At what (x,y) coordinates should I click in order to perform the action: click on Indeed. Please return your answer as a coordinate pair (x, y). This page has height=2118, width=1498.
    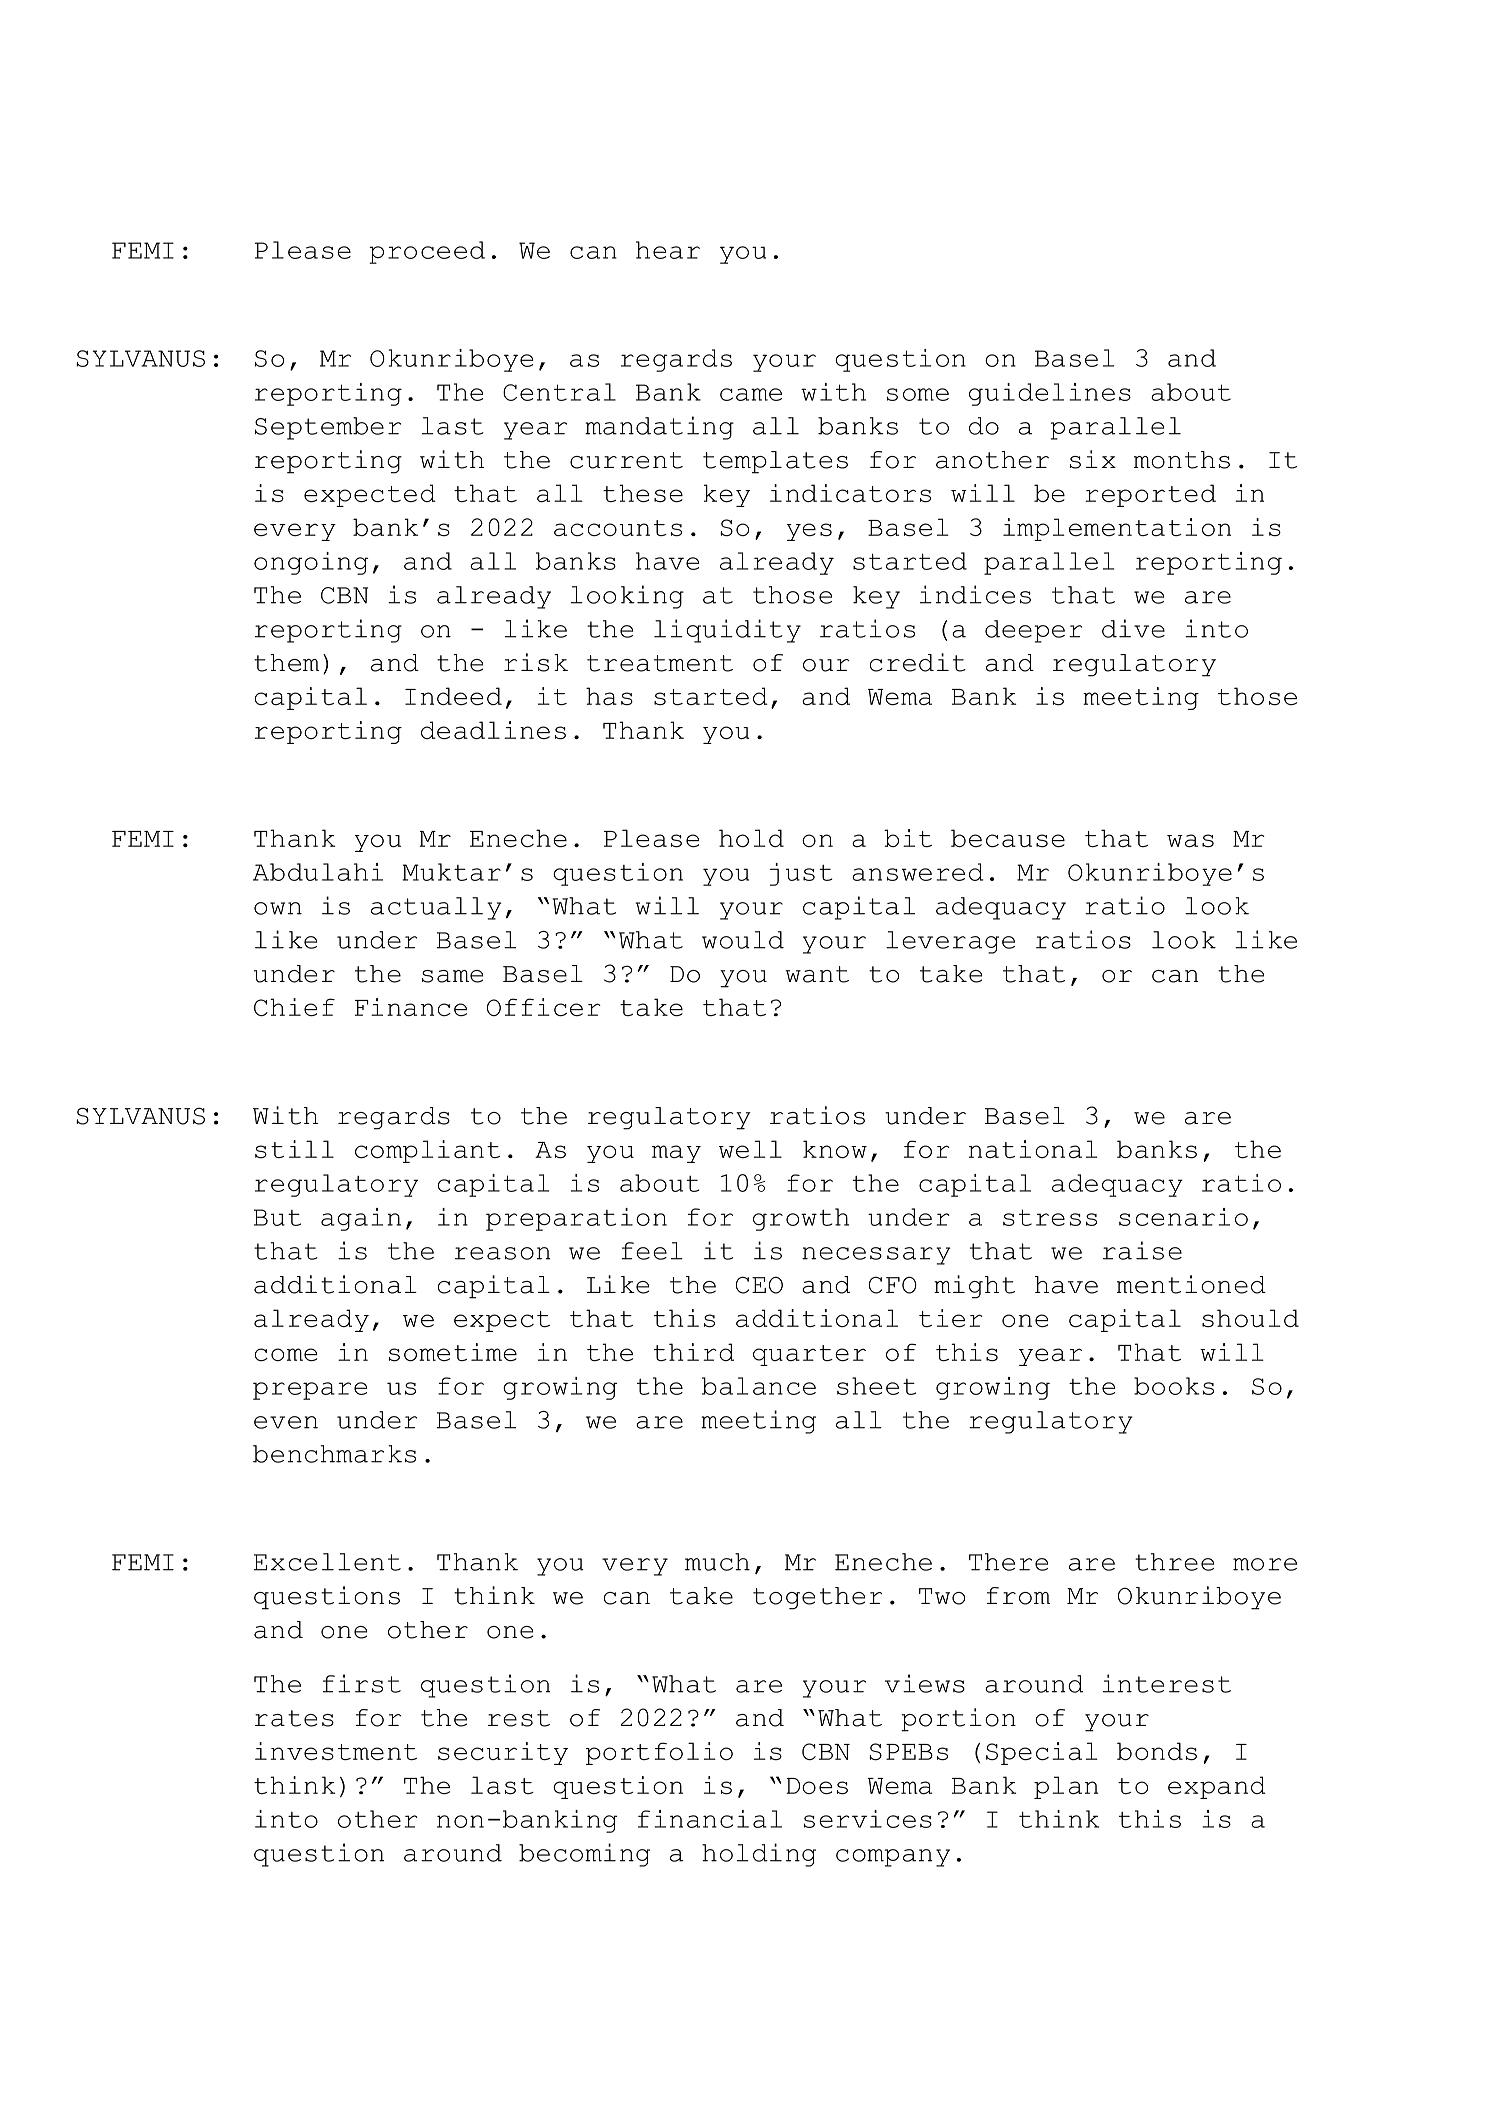
    Looking at the image, I should click on (453, 696).
